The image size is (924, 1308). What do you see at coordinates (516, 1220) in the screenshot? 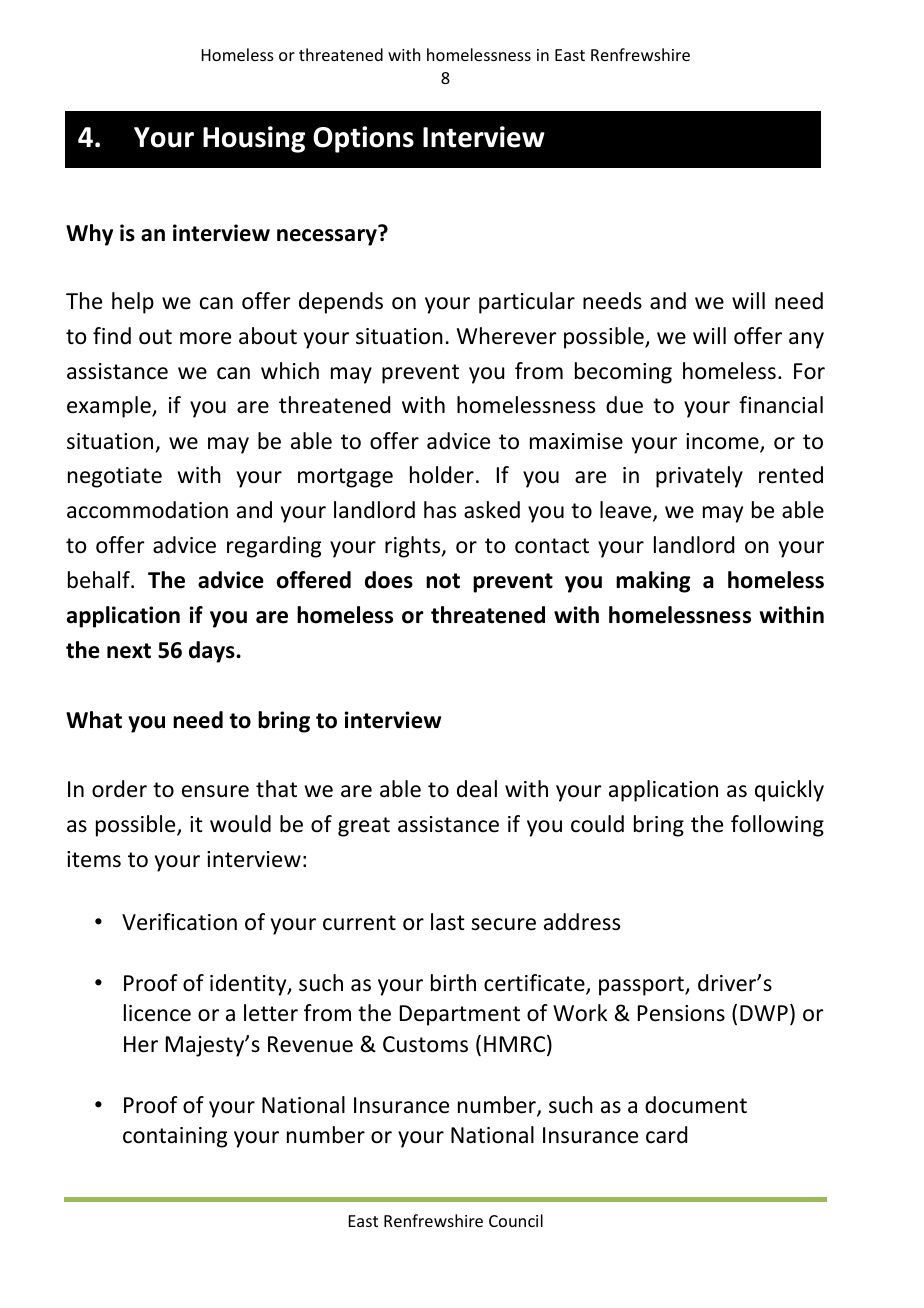
I see `Council` at bounding box center [516, 1220].
